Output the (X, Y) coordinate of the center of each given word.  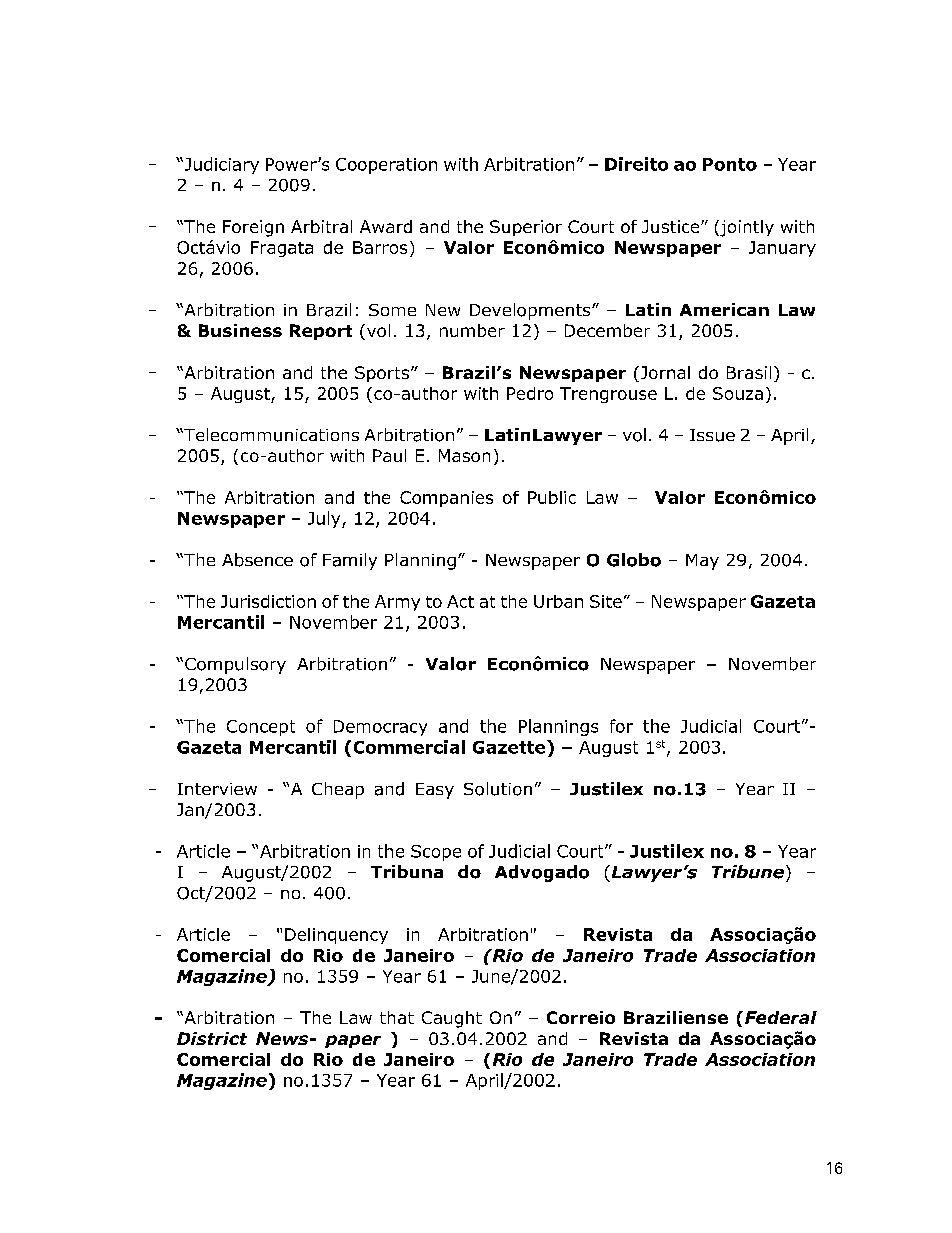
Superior (526, 228)
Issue (712, 435)
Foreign (253, 228)
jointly (746, 228)
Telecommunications (270, 435)
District (212, 1038)
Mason (464, 455)
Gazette (510, 747)
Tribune (748, 872)
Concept (261, 728)
